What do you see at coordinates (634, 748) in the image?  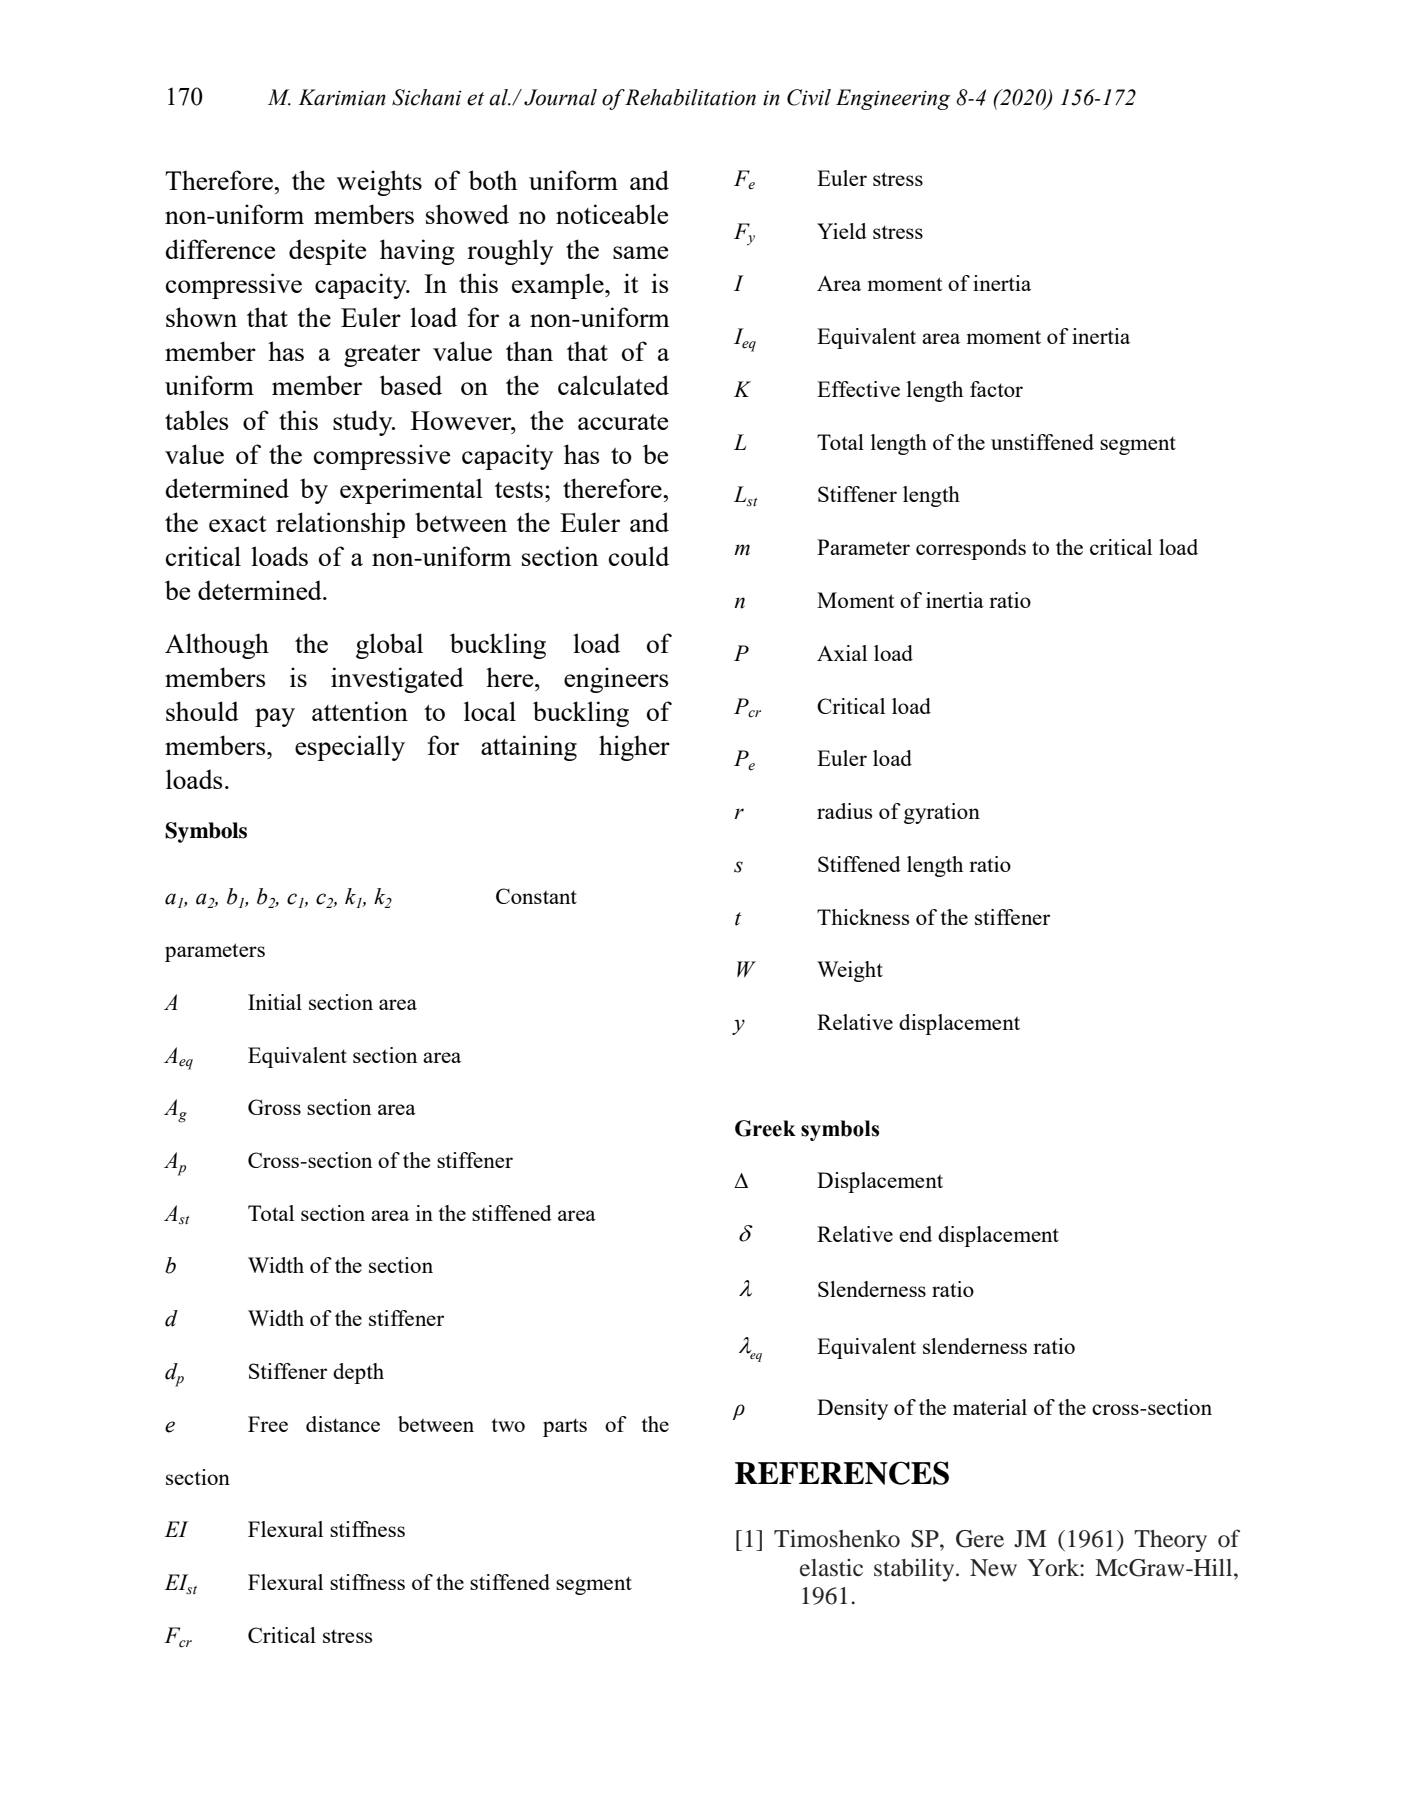 I see `higher` at bounding box center [634, 748].
